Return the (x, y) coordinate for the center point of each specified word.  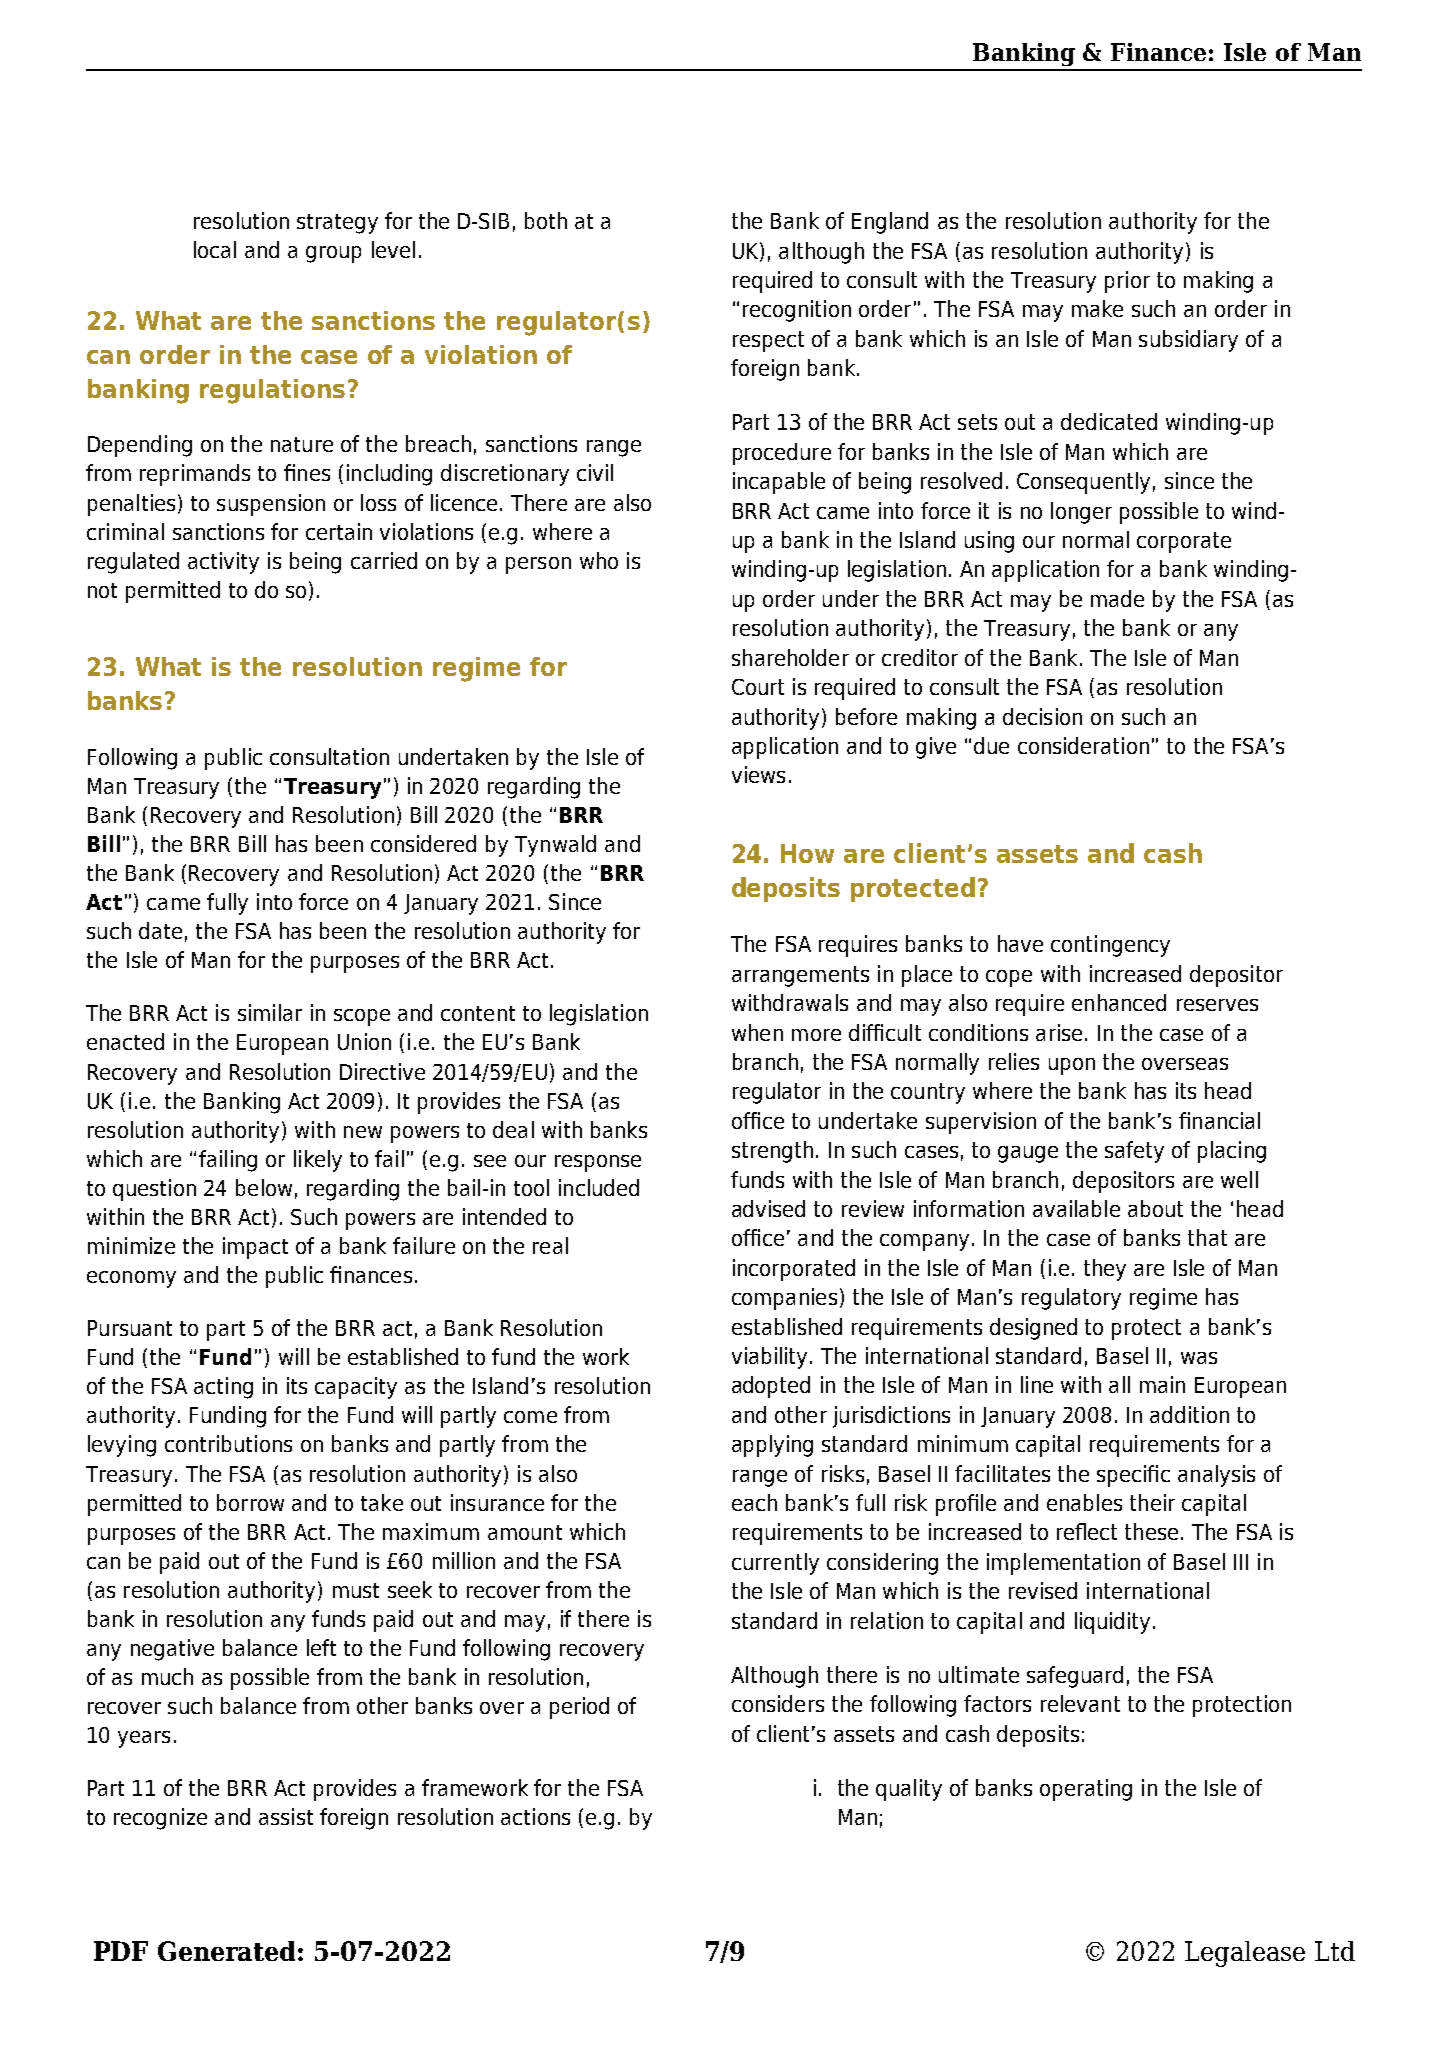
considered (423, 843)
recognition (797, 311)
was (1199, 1358)
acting (223, 1388)
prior (1127, 282)
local (215, 249)
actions (535, 1816)
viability (769, 1358)
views (758, 774)
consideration (1083, 745)
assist (286, 1816)
